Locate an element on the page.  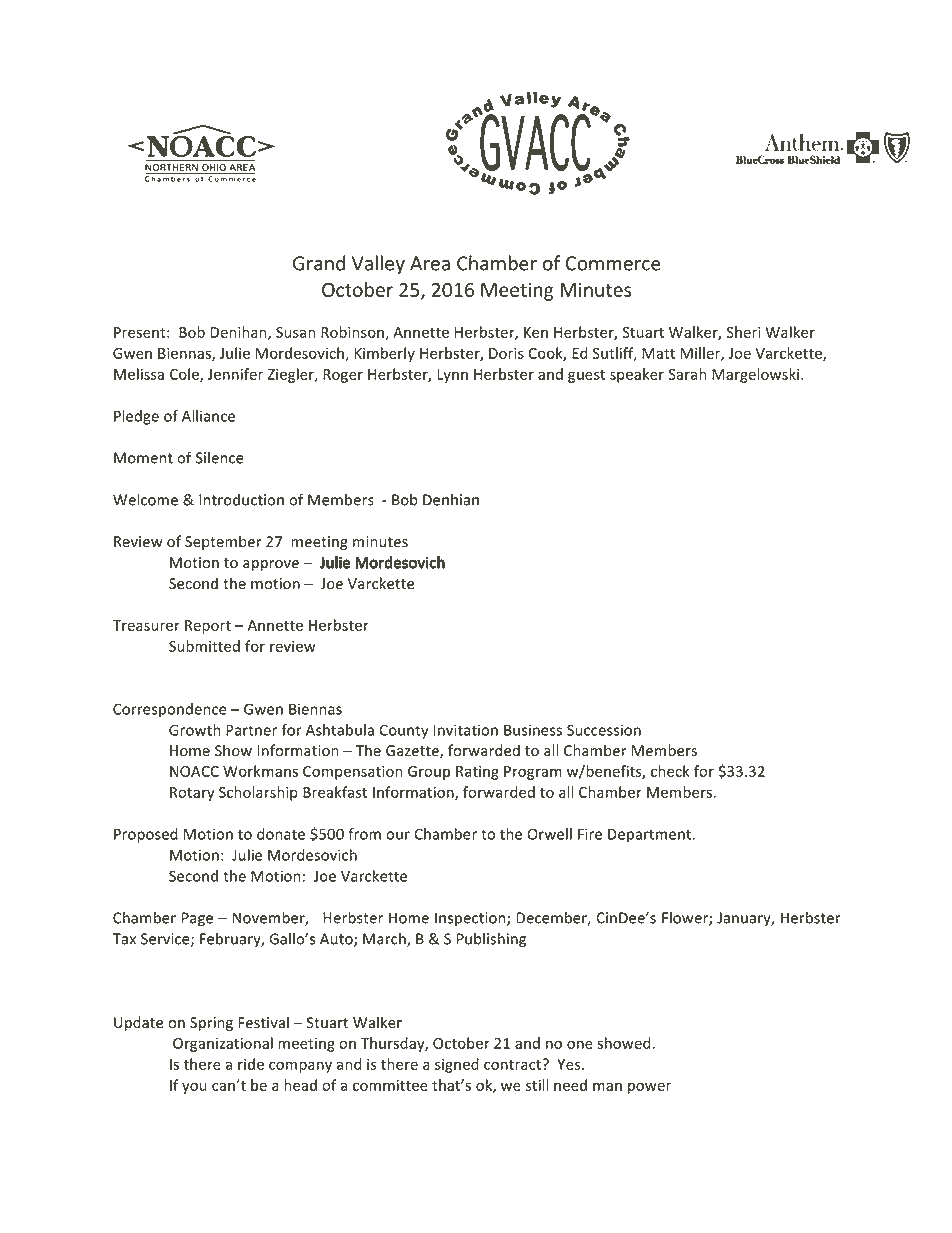
Susan is located at coordinates (295, 332).
